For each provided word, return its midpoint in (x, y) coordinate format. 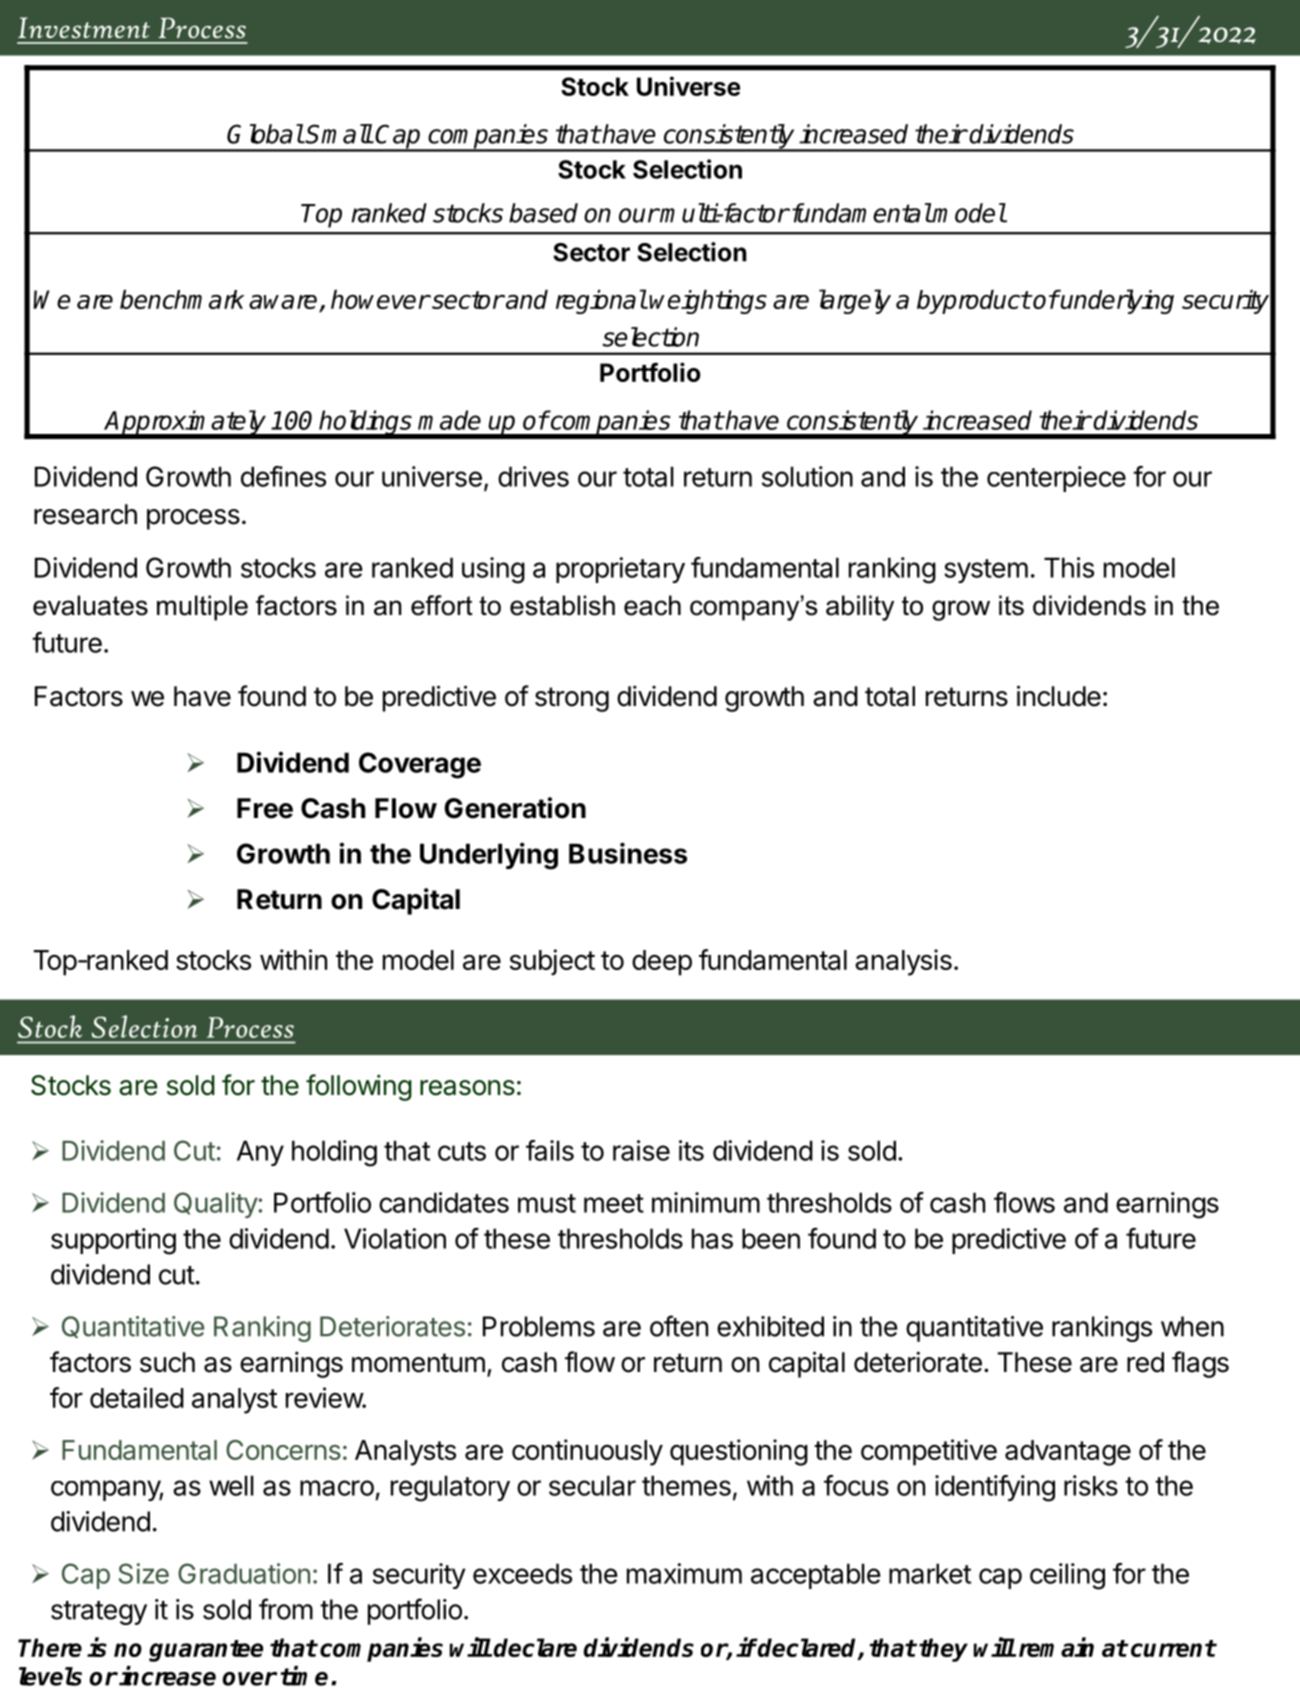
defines (283, 476)
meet (614, 1203)
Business (628, 853)
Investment (84, 27)
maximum (684, 1573)
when (1192, 1326)
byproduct (973, 302)
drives (533, 476)
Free (265, 808)
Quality (216, 1205)
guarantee (206, 1651)
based (543, 213)
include (1059, 696)
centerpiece (1056, 479)
